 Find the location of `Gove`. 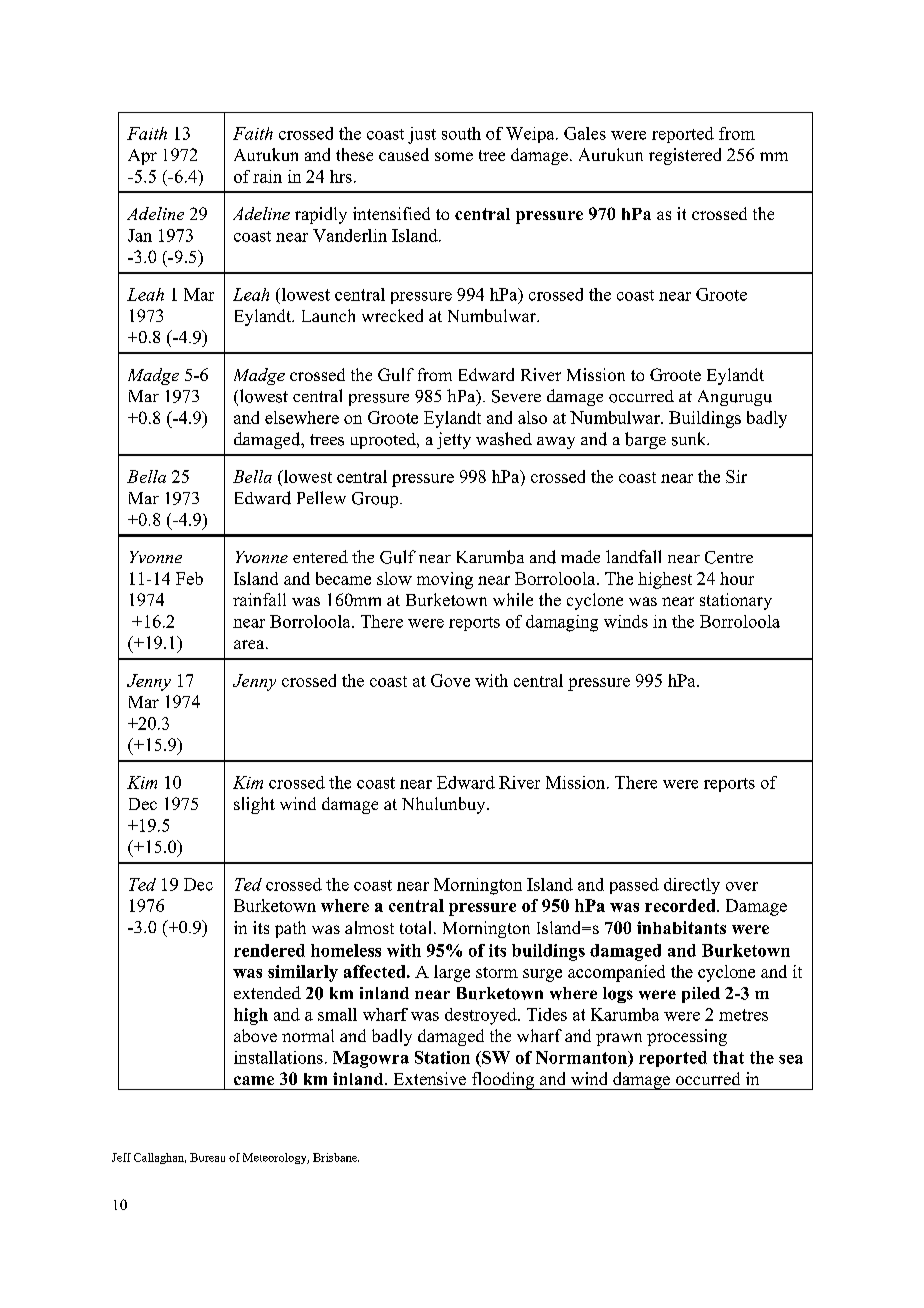

Gove is located at coordinates (450, 680).
